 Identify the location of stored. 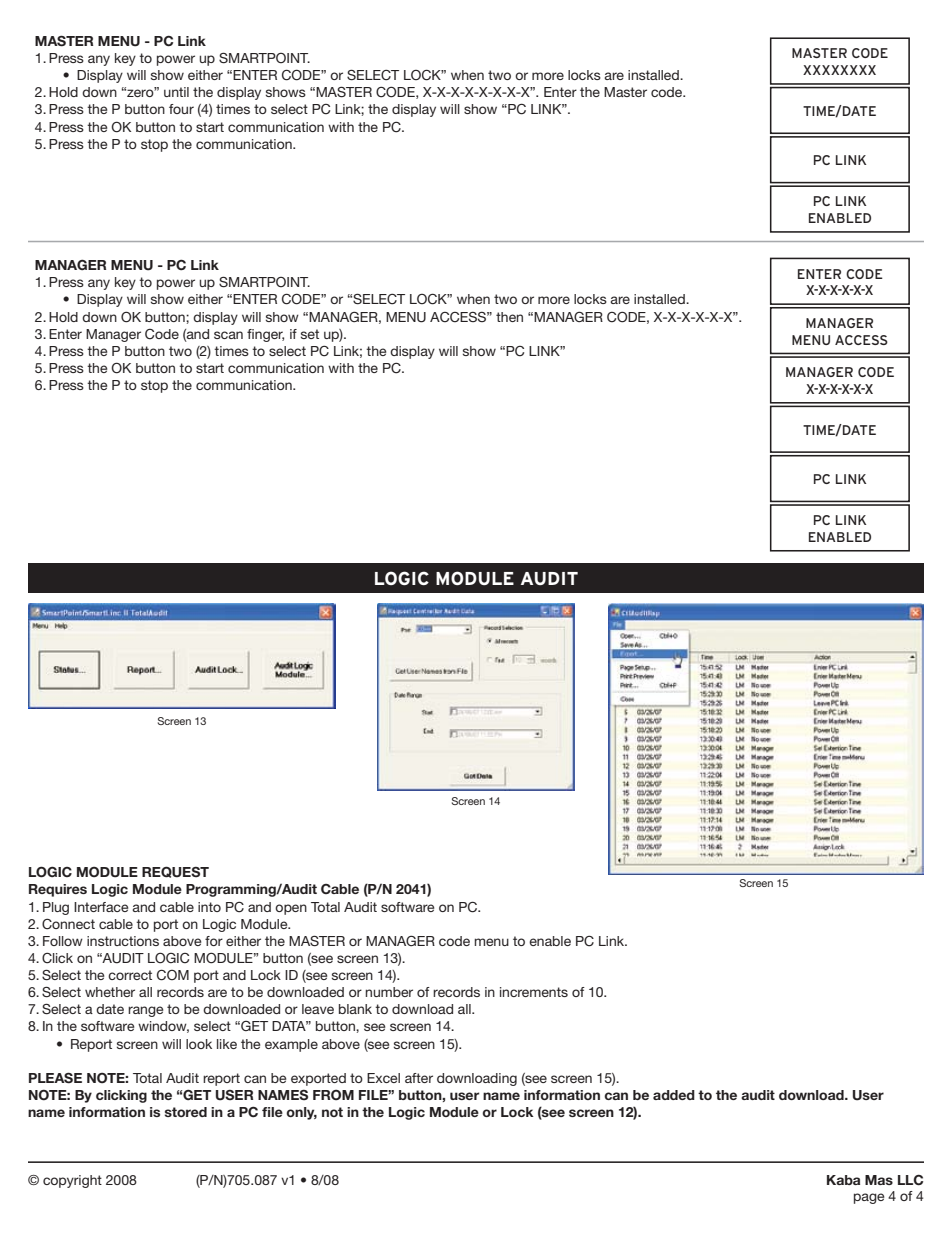
(186, 1112).
